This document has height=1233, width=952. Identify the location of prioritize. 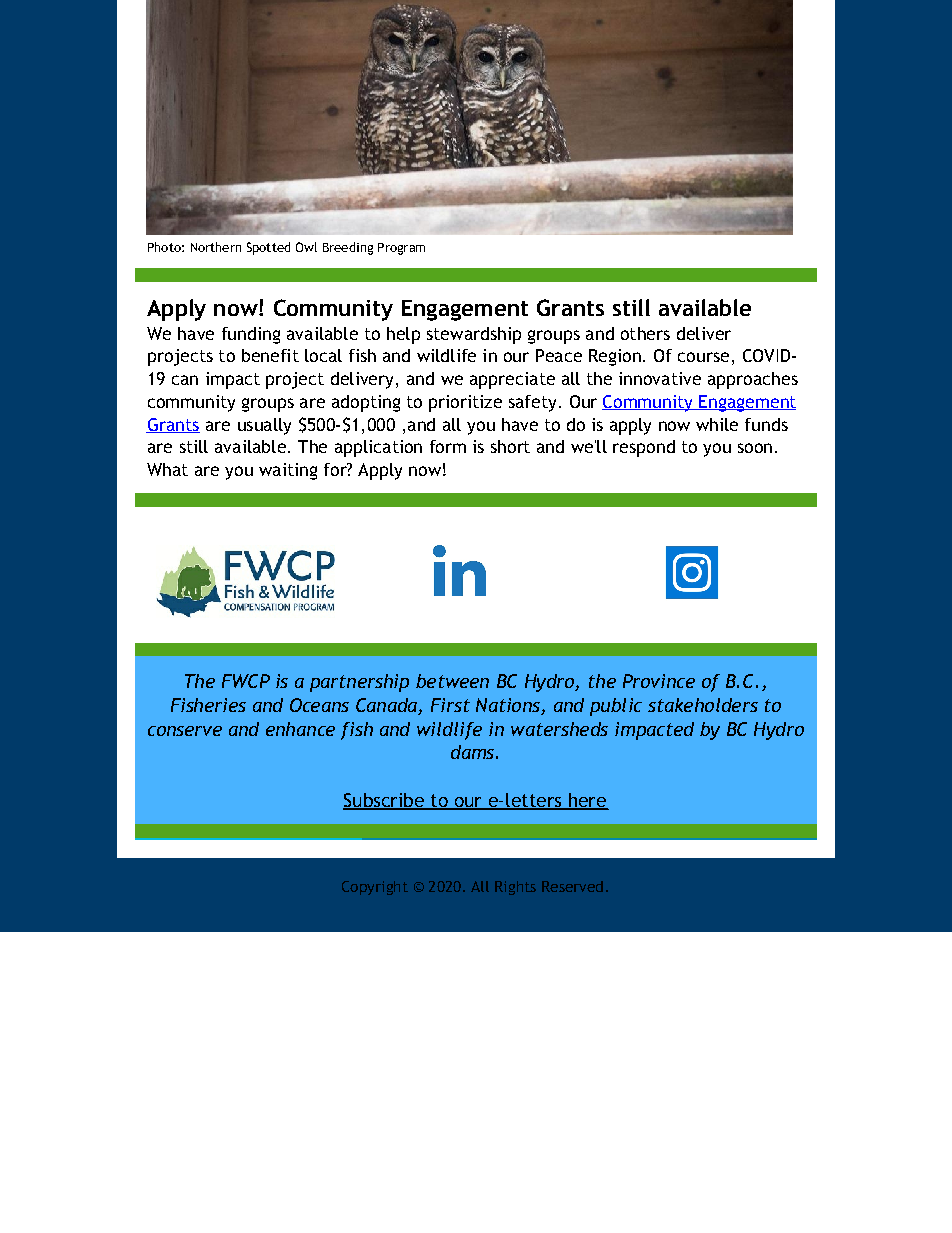
(465, 403).
